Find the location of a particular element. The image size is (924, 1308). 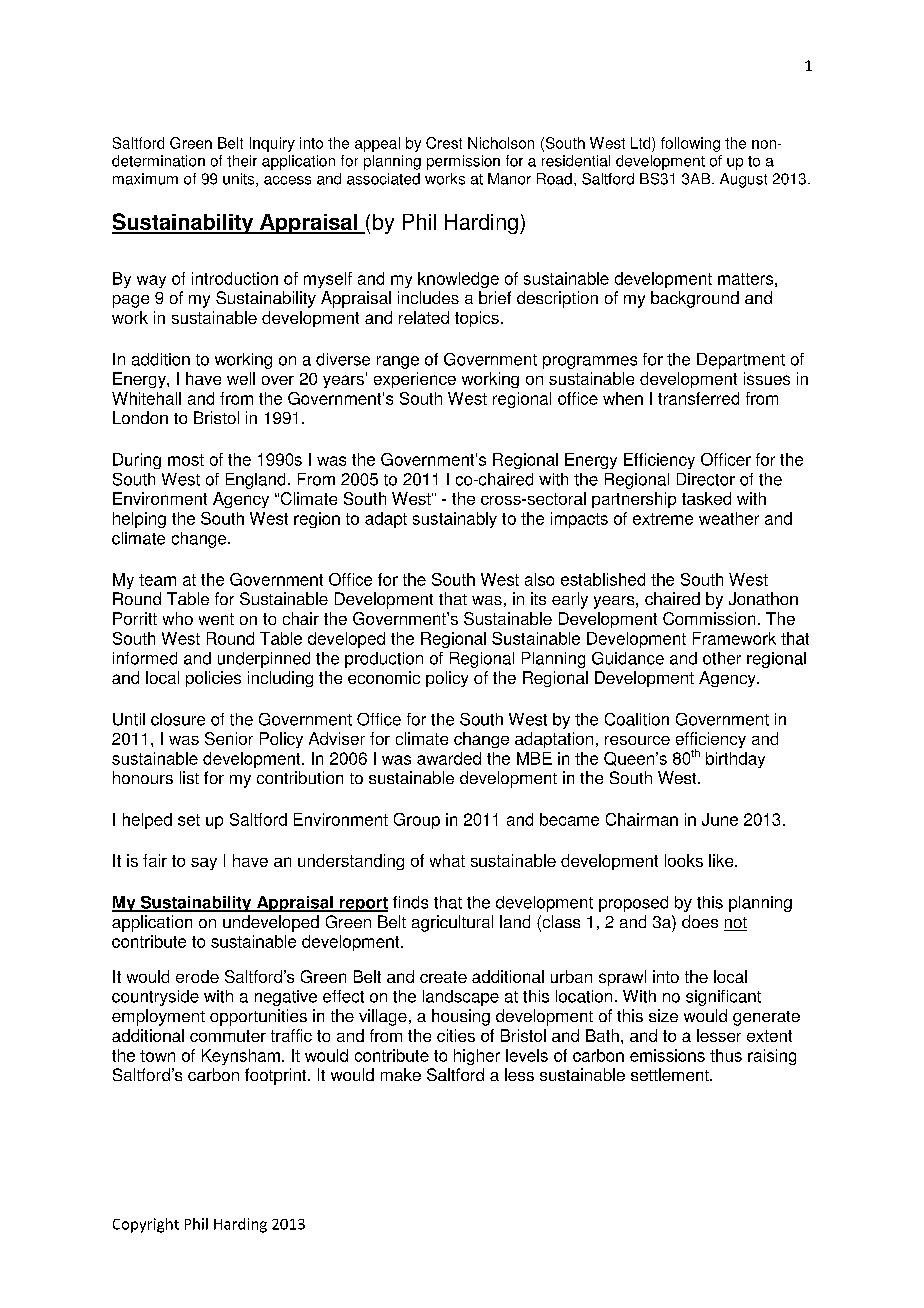

Copyright is located at coordinates (146, 1225).
